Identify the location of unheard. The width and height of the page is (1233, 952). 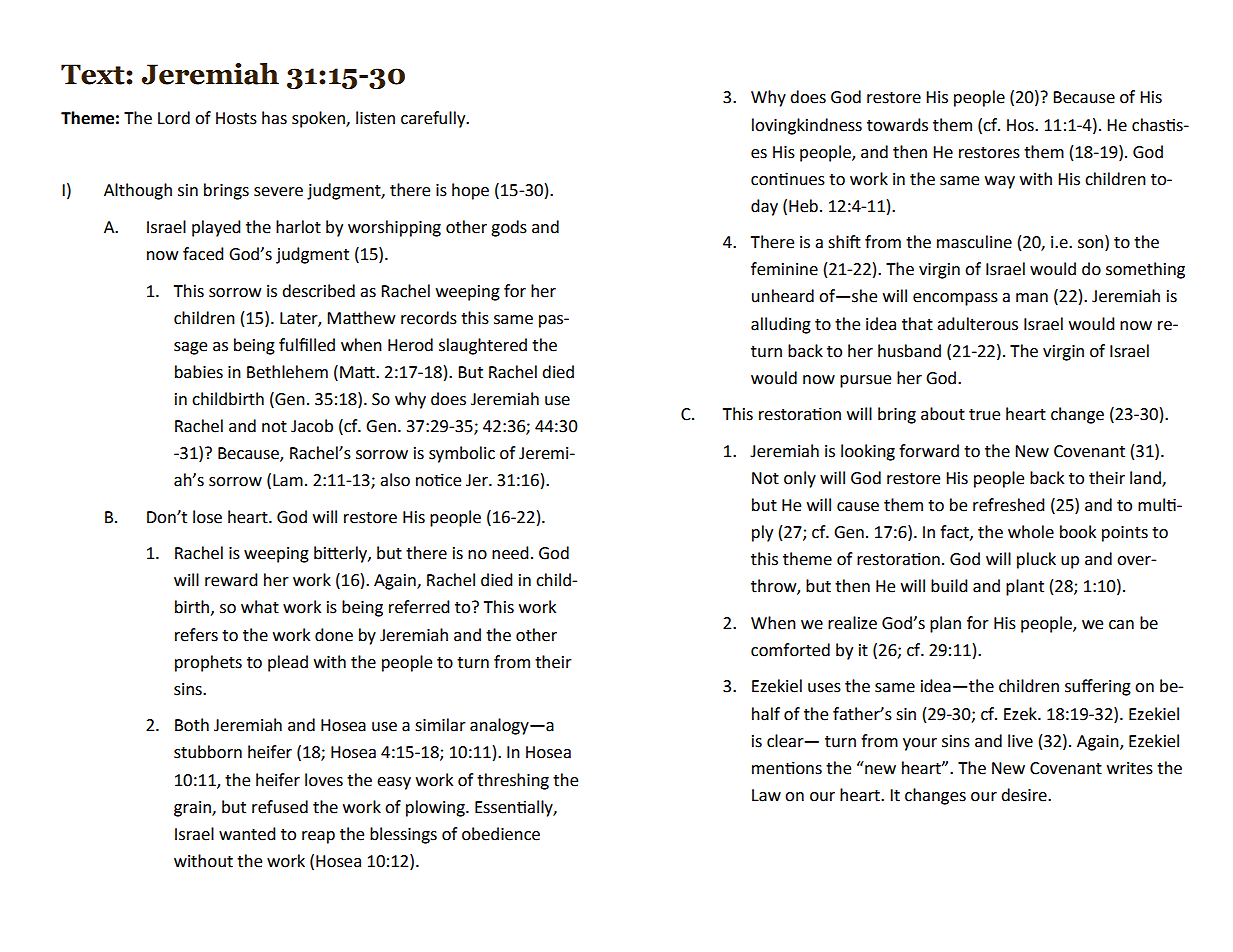
(783, 296).
